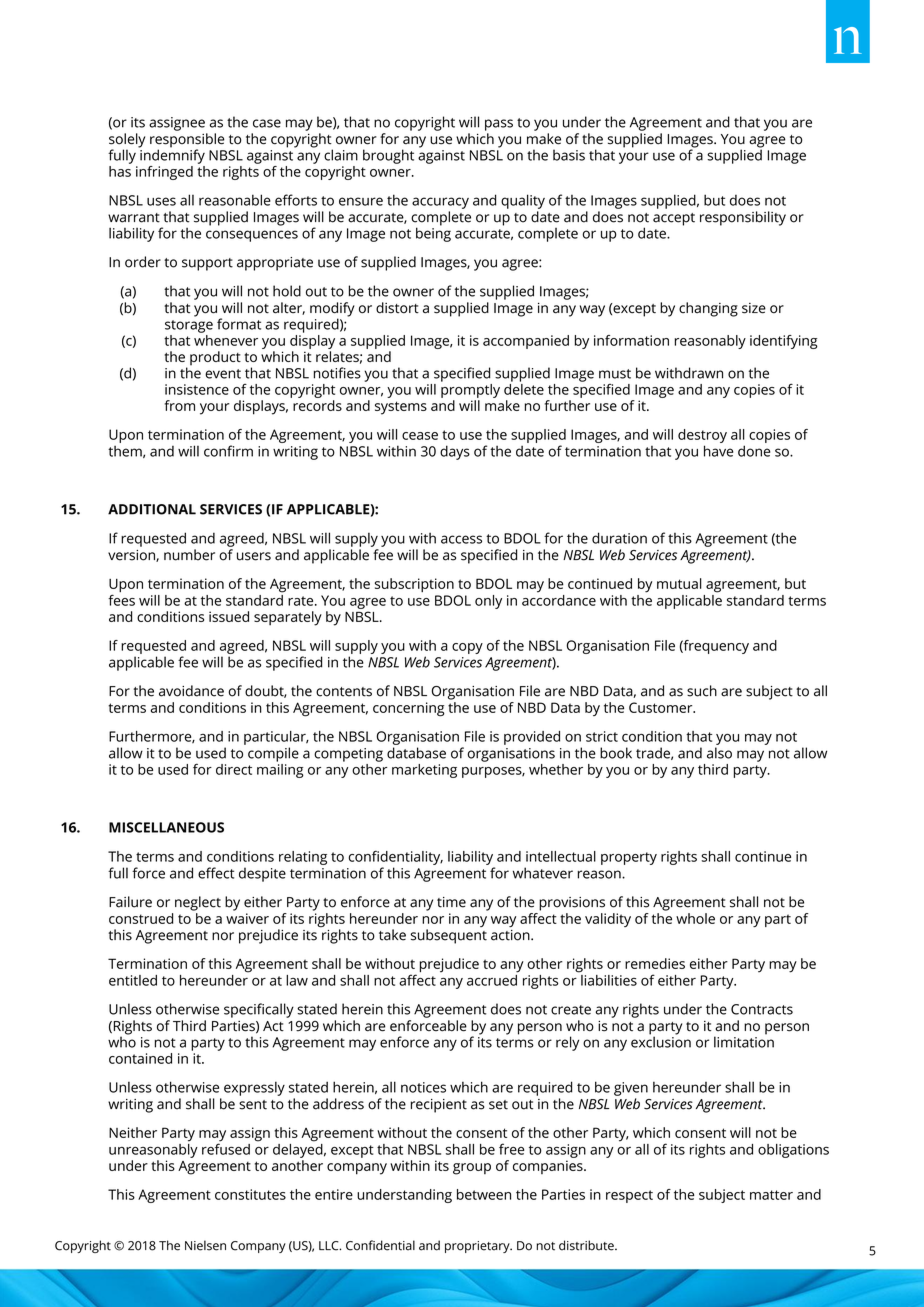 This page has height=1307, width=924. Describe the element at coordinates (187, 141) in the page. I see `responsible` at that location.
